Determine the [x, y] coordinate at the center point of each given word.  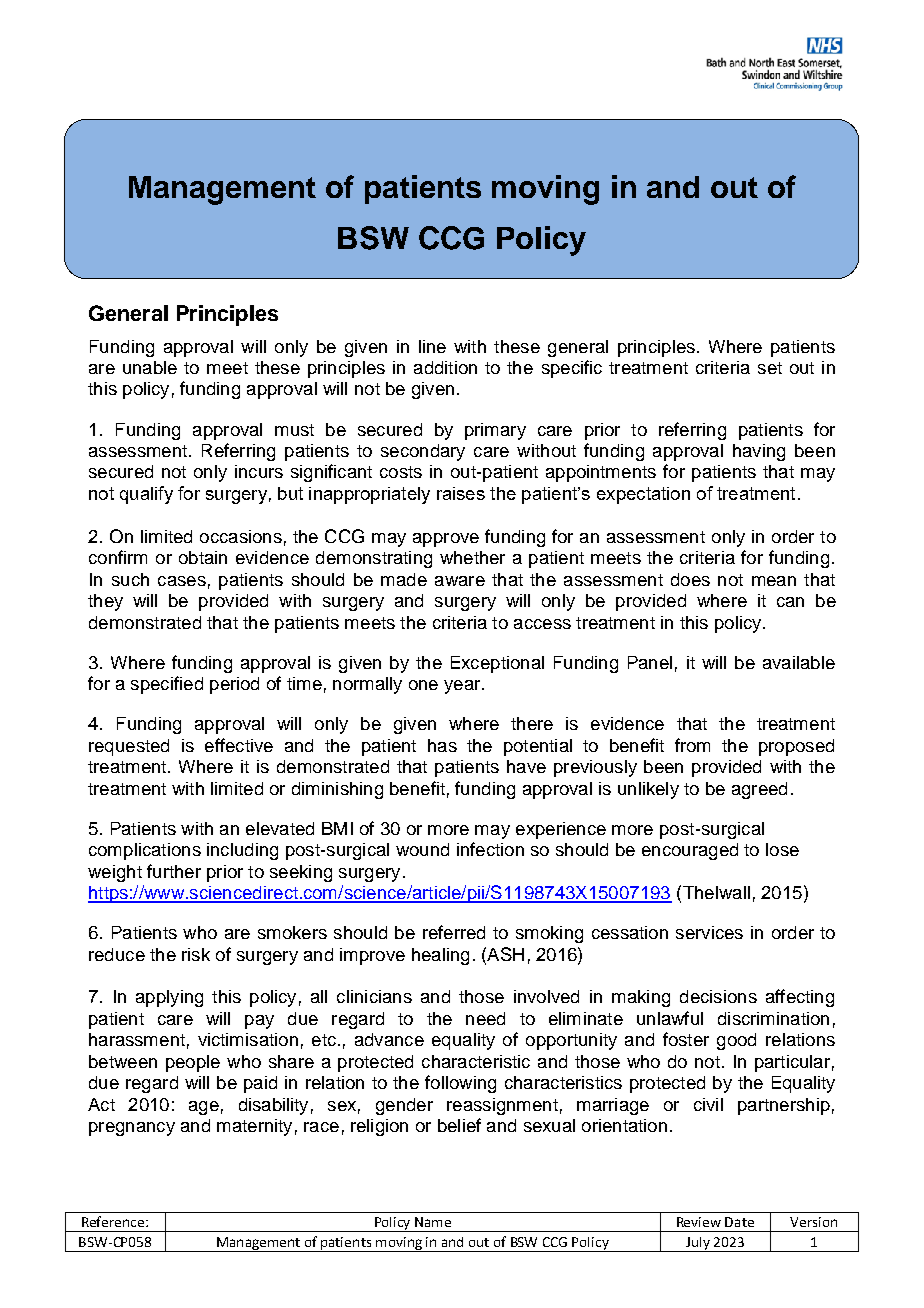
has [442, 745]
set [770, 368]
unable [150, 367]
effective [239, 745]
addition [445, 367]
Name [433, 1222]
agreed [759, 790]
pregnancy [132, 1129]
